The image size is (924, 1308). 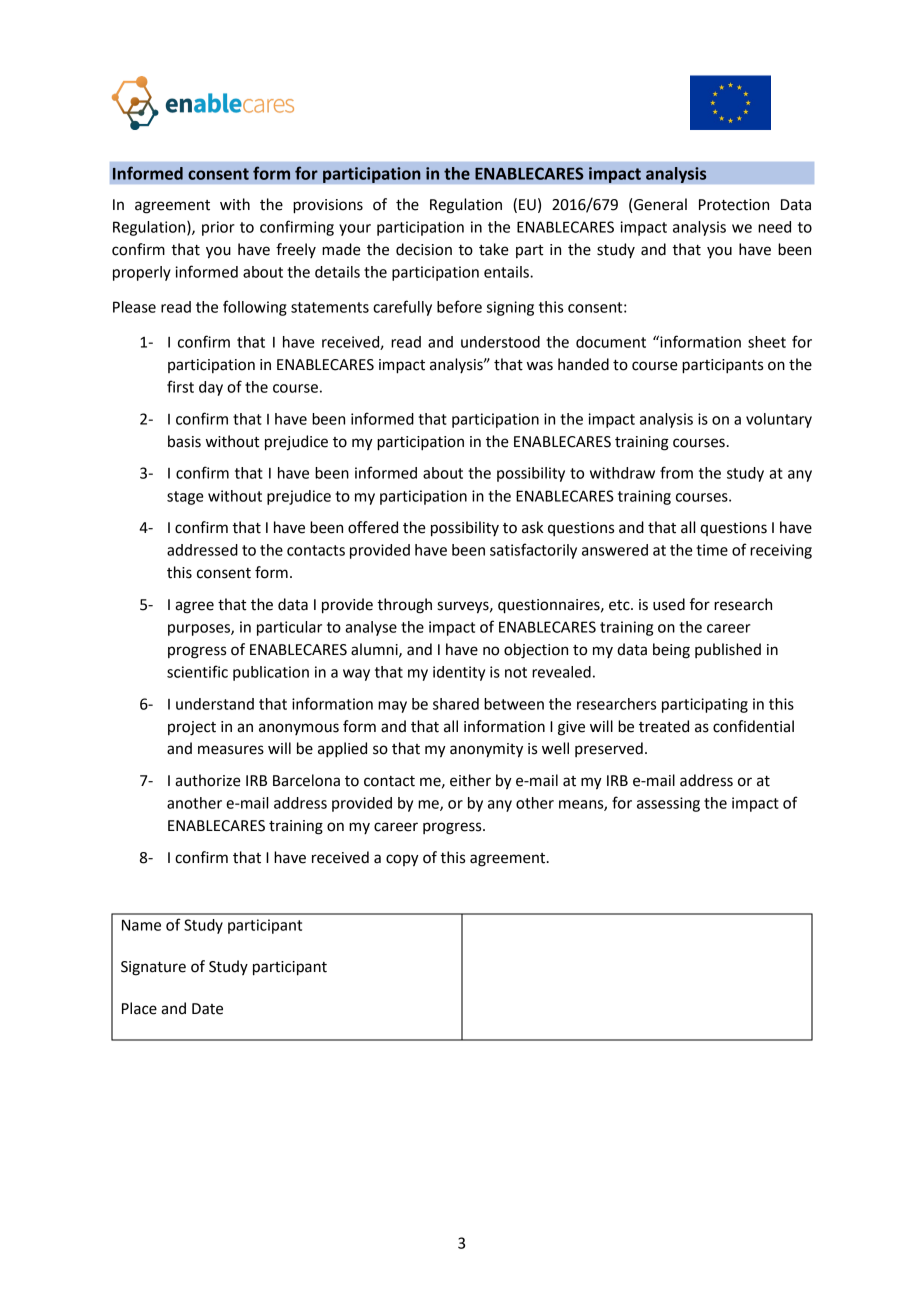 What do you see at coordinates (197, 671) in the screenshot?
I see `scientific` at bounding box center [197, 671].
